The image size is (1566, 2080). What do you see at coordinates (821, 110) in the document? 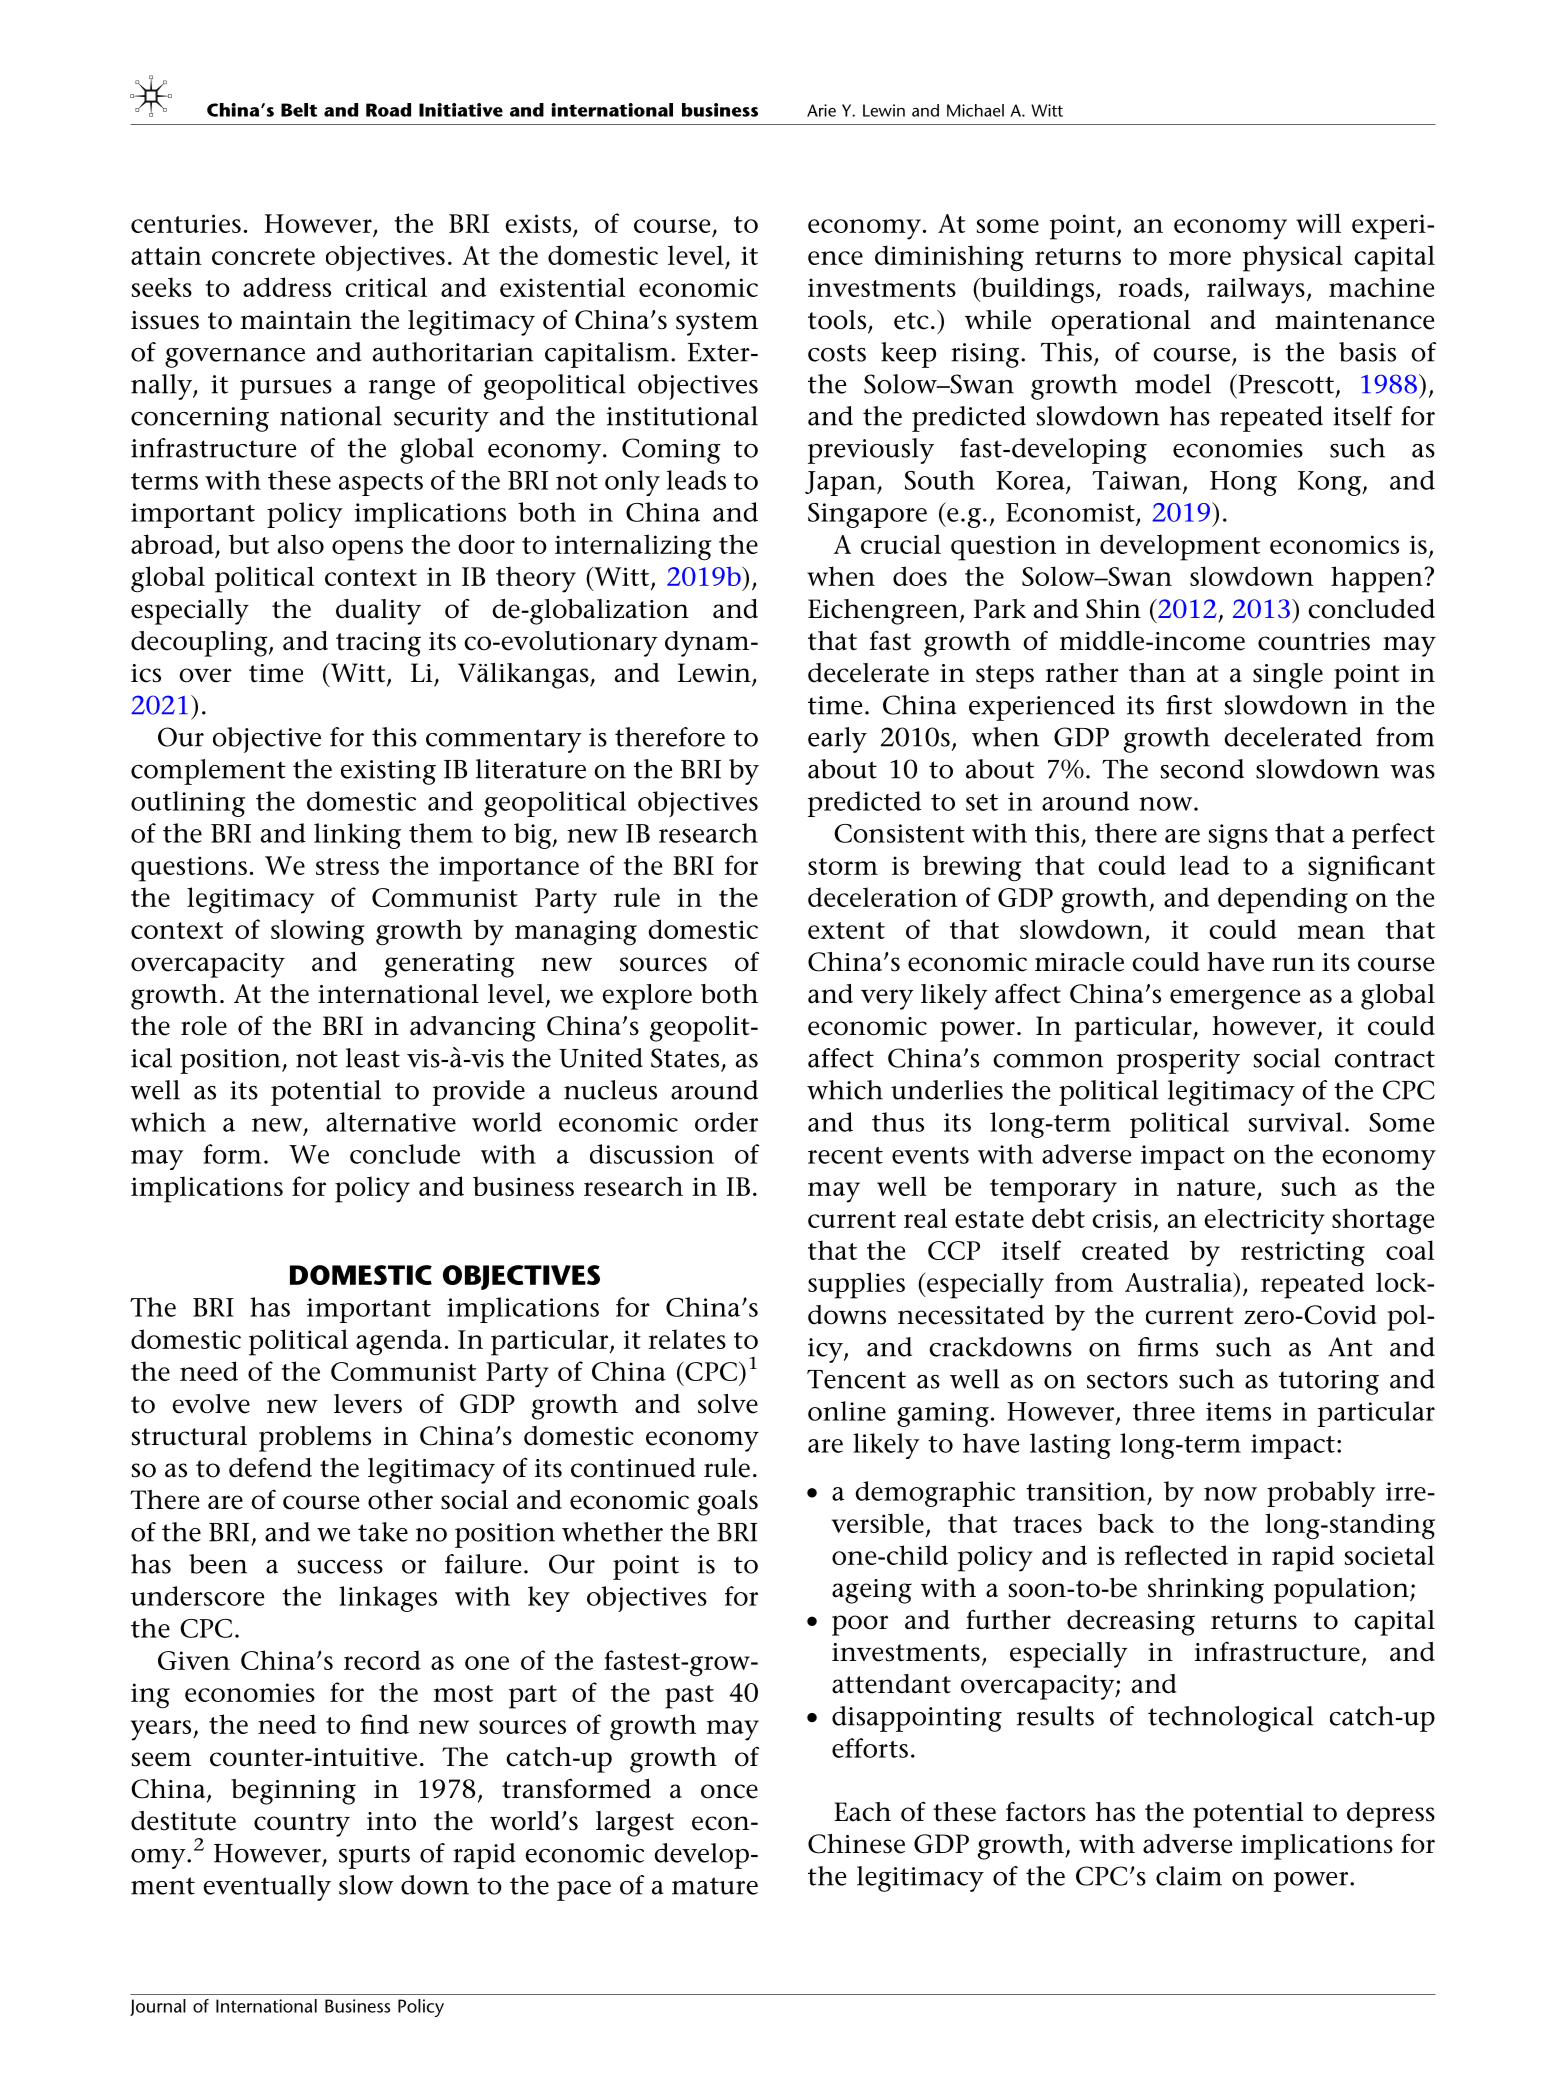
I see `Arie` at bounding box center [821, 110].
